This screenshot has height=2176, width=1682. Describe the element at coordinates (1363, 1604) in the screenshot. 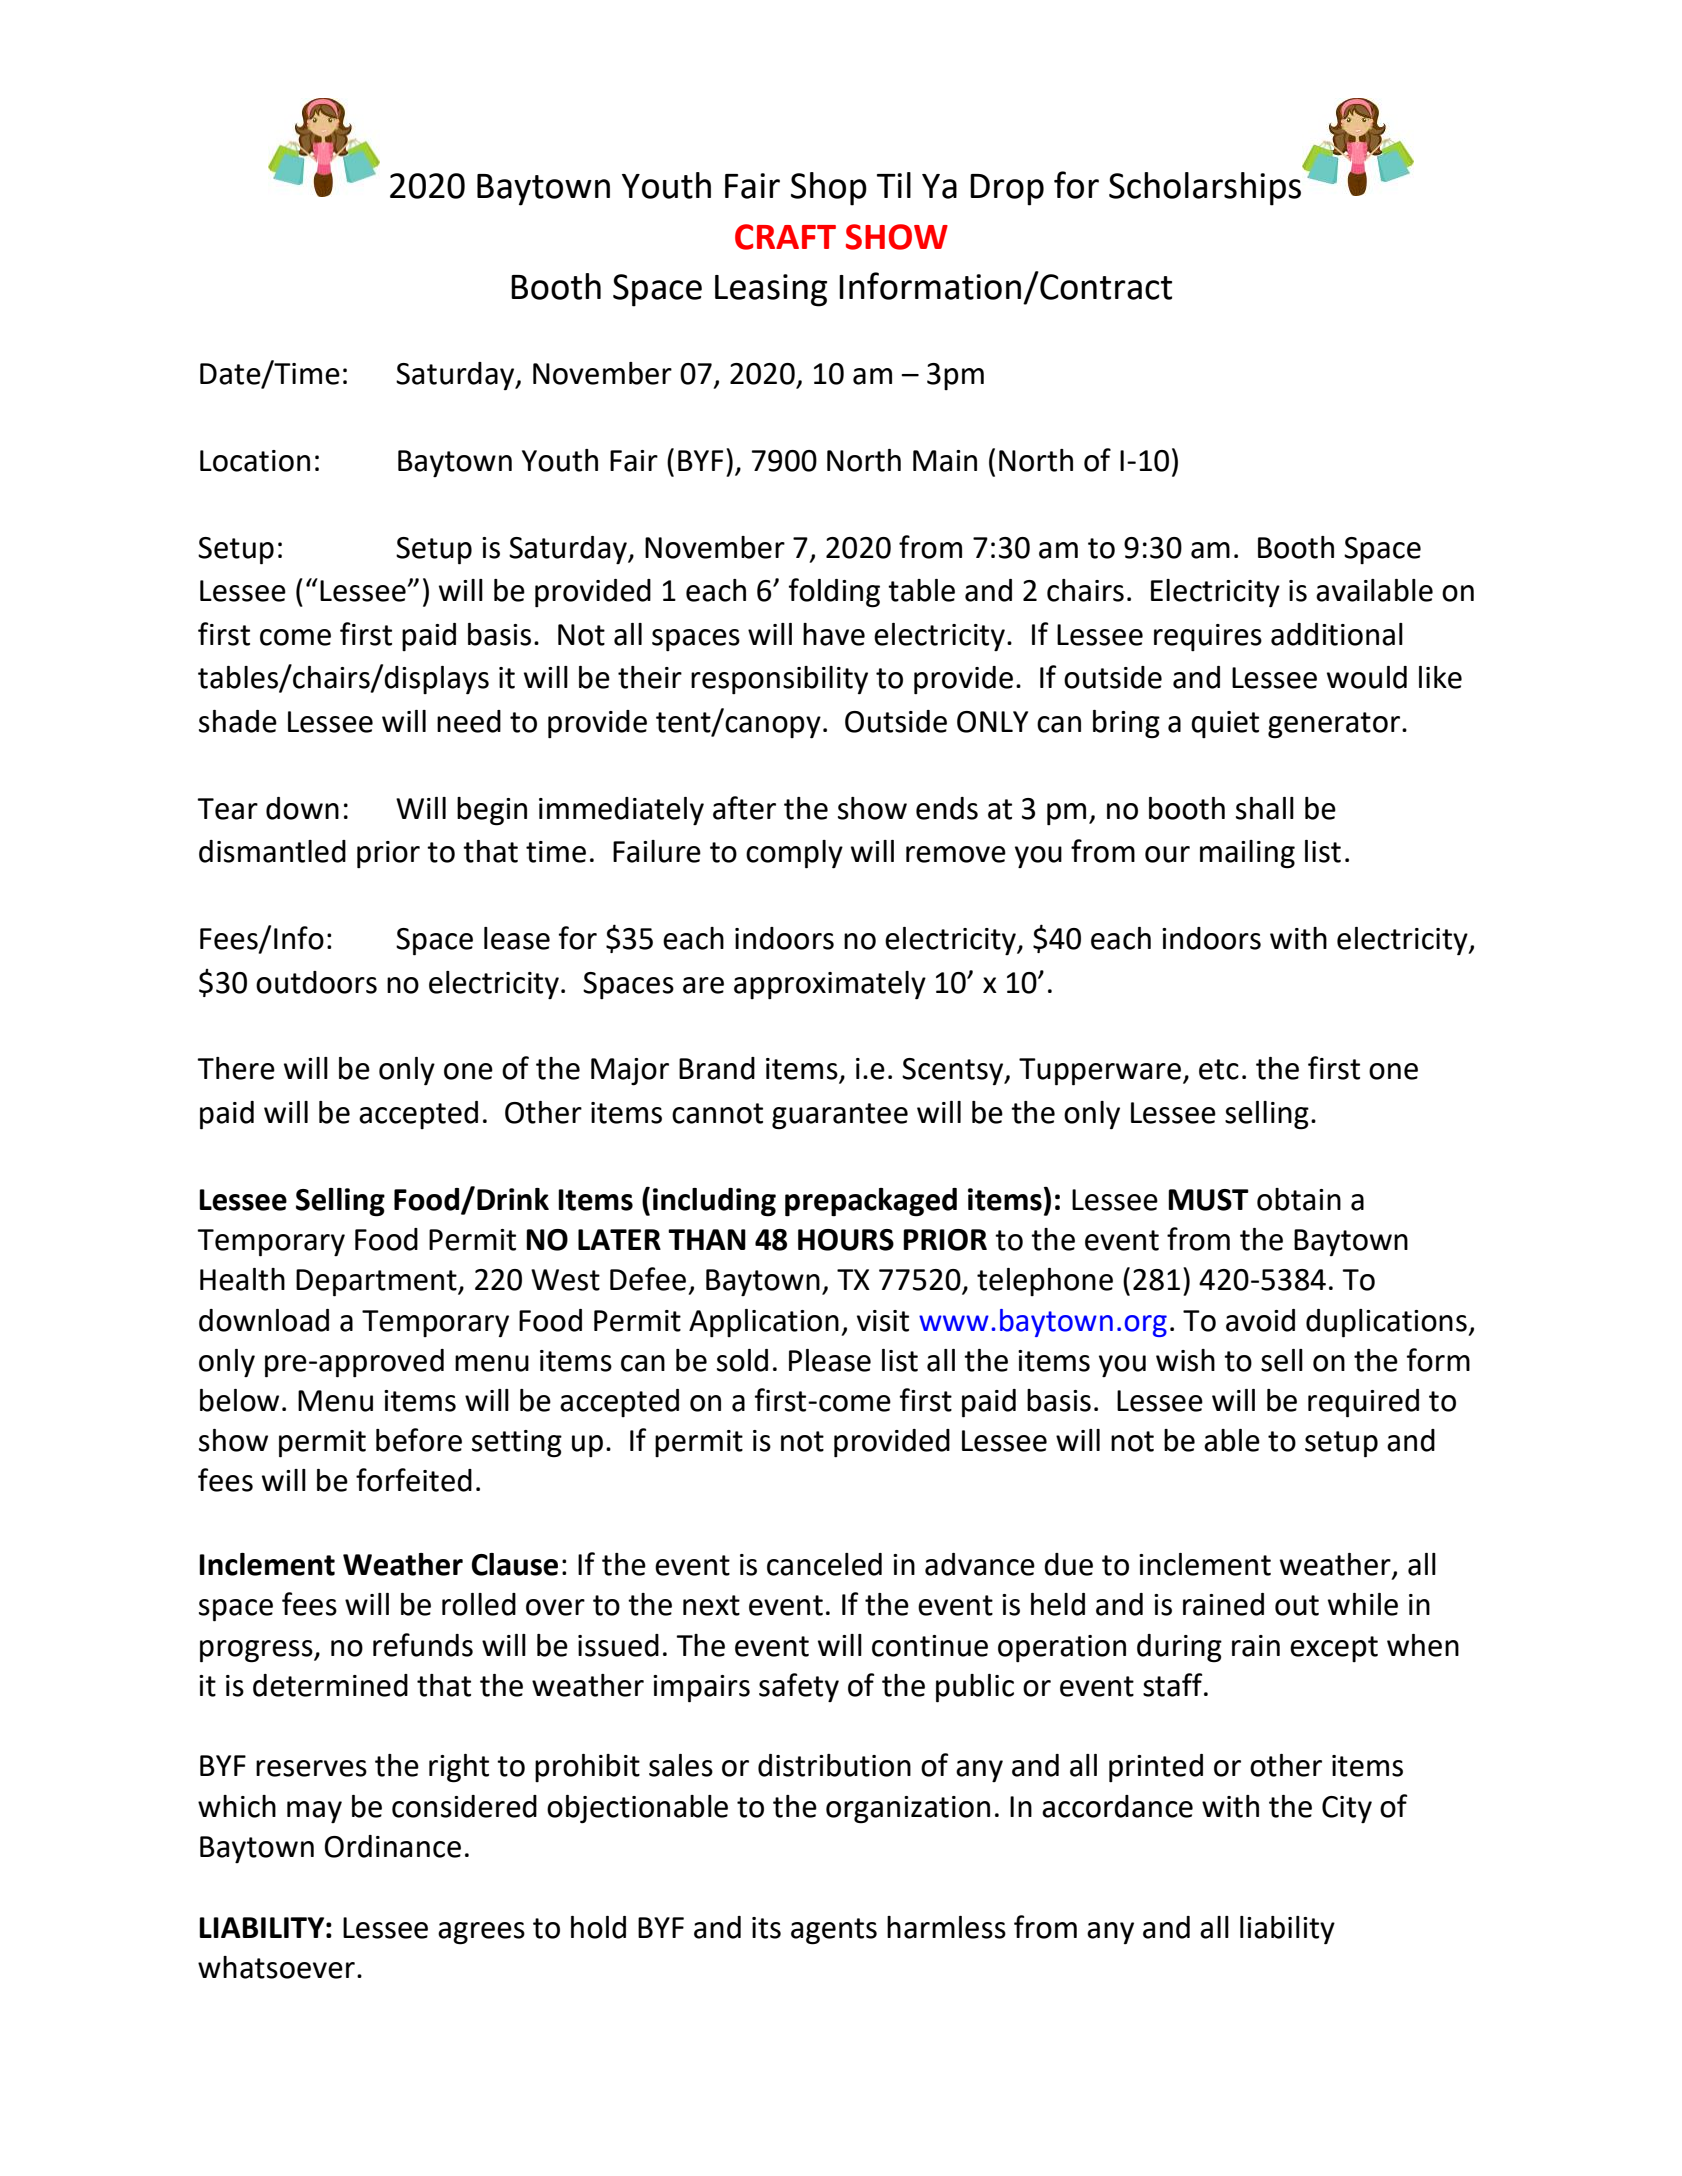

I see `while` at that location.
